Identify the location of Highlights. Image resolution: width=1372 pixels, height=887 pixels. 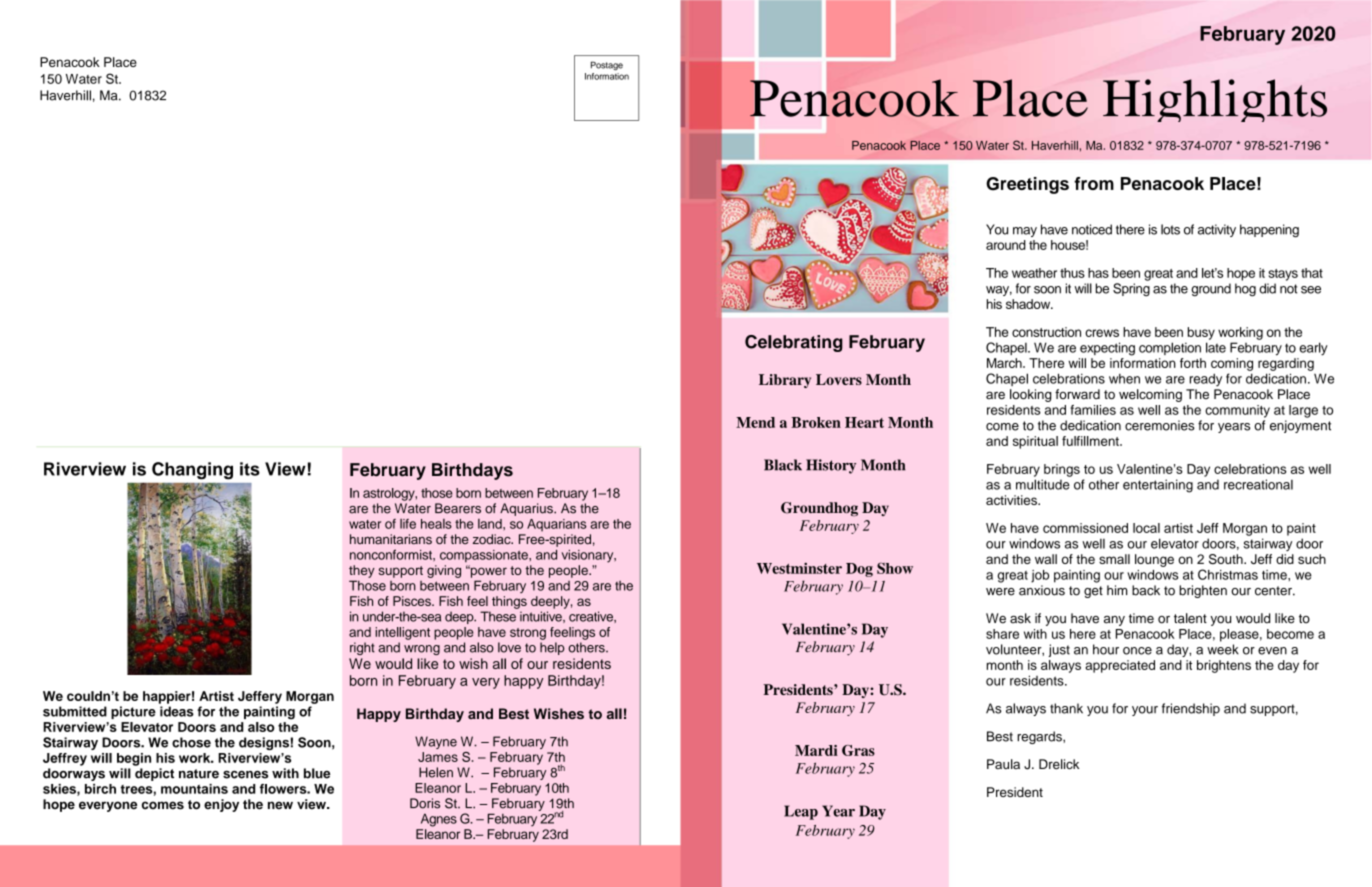
(1215, 100).
